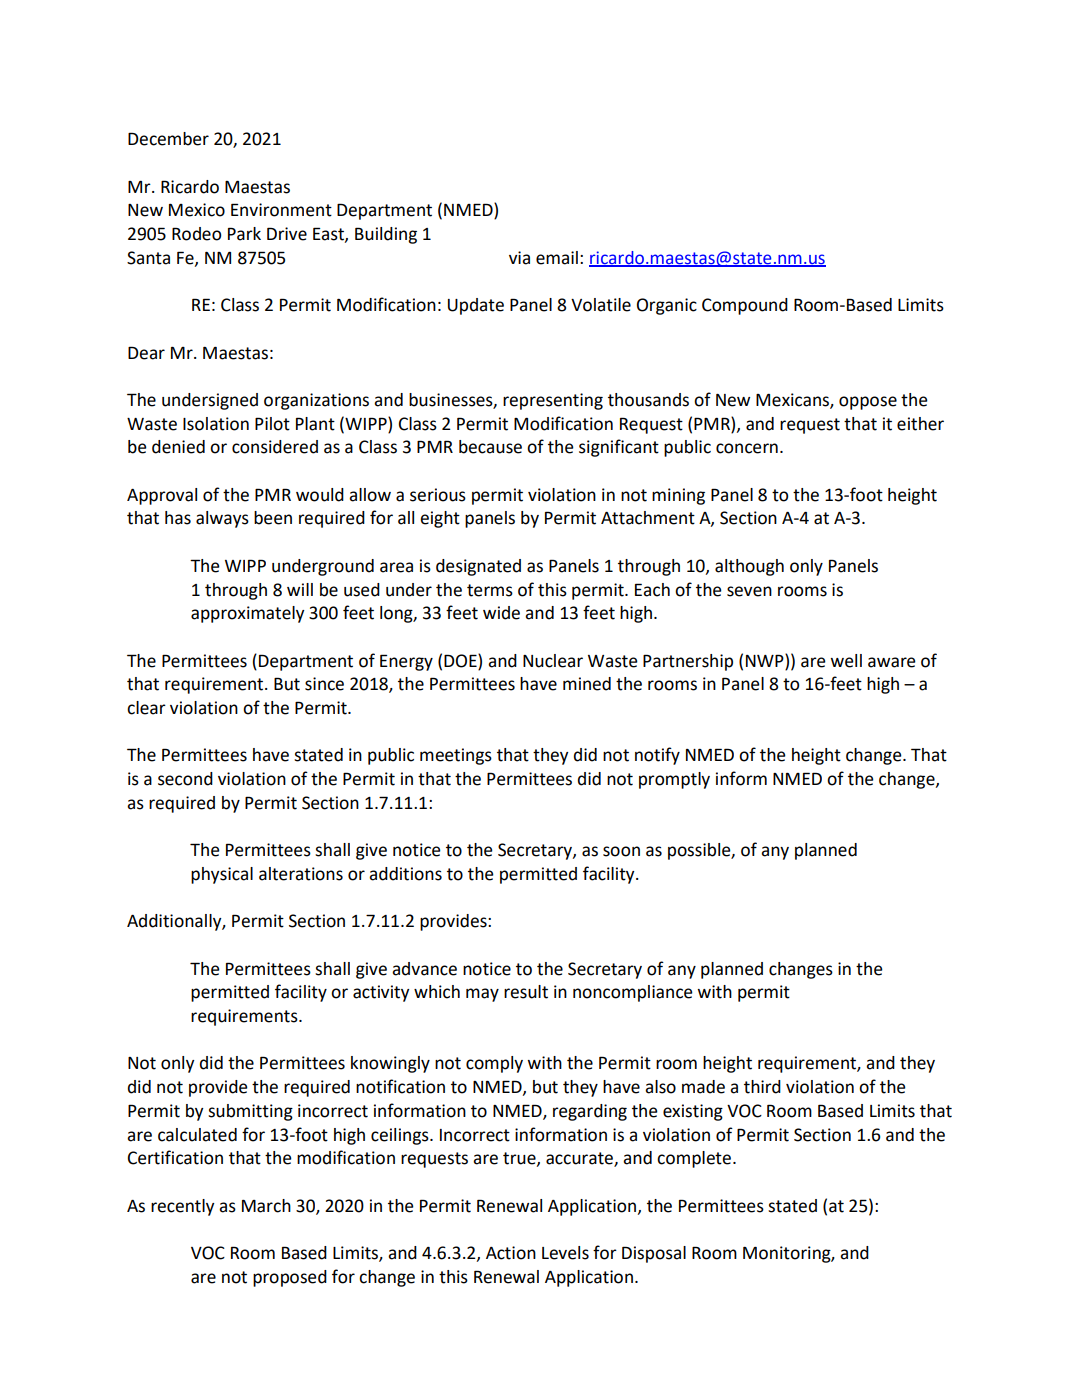 This image has width=1081, height=1398. I want to click on Compound, so click(745, 306).
